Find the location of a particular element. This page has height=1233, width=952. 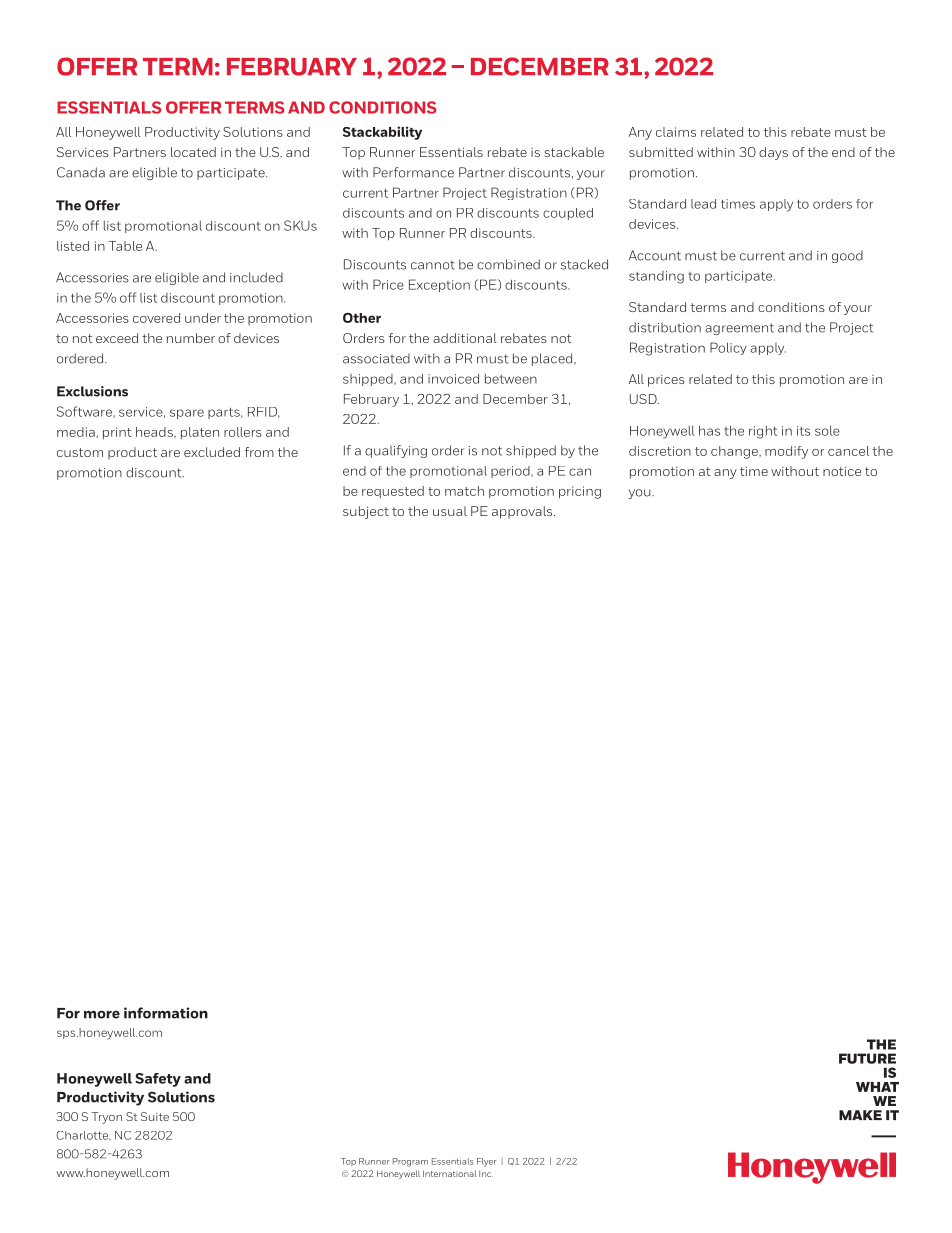

notice is located at coordinates (842, 471).
